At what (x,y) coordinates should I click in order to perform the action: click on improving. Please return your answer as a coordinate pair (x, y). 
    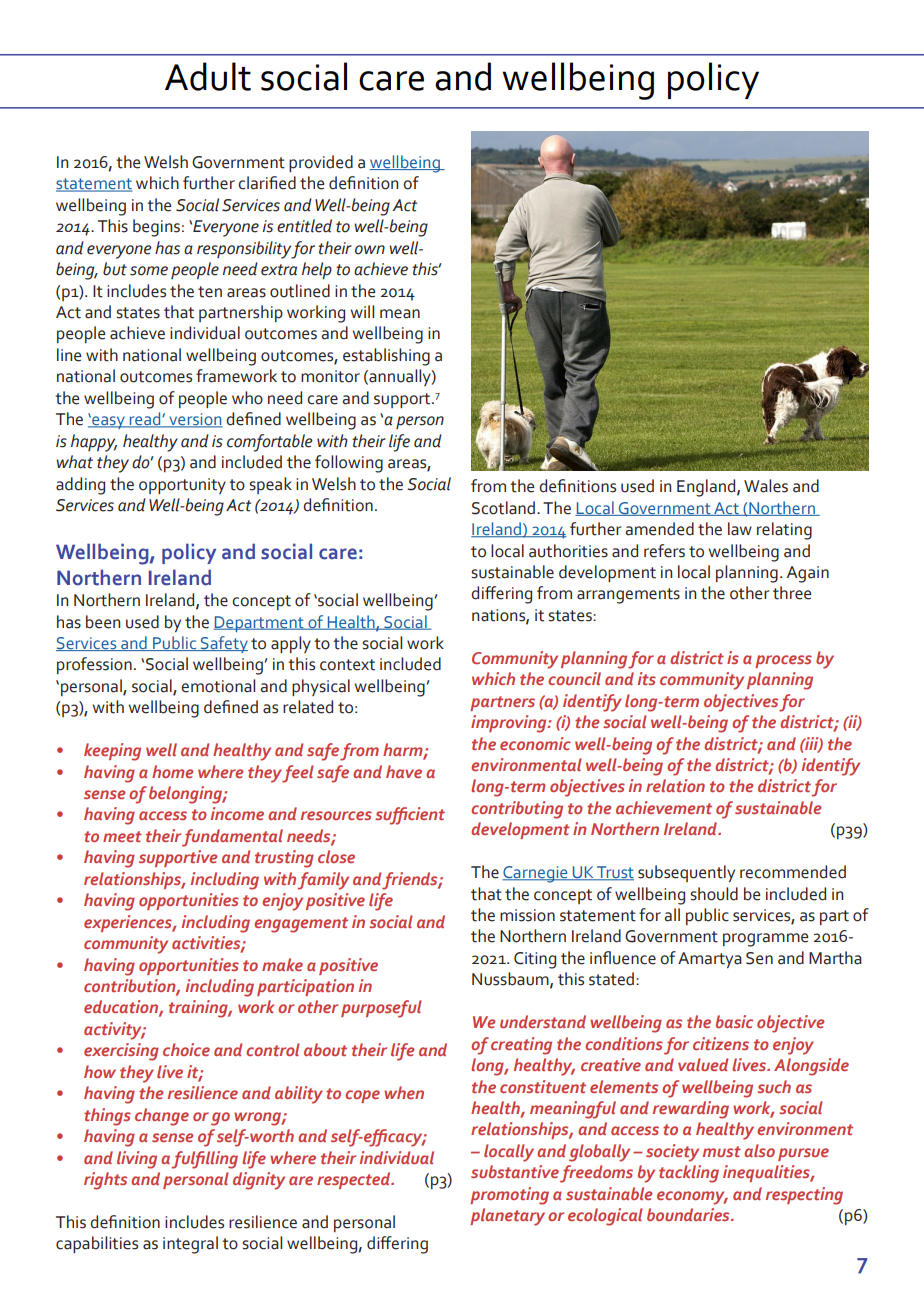
    Looking at the image, I should click on (510, 724).
